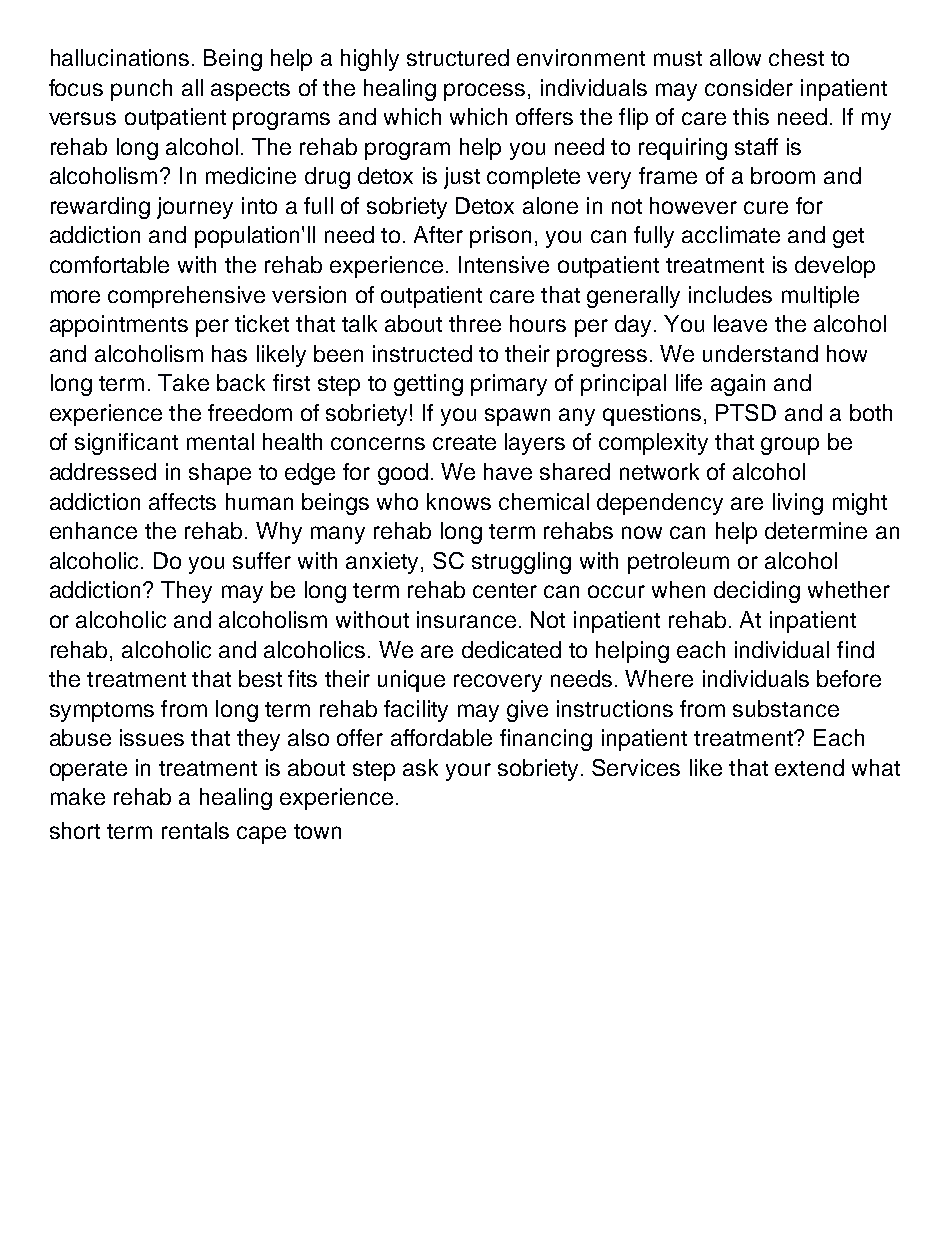 This page has height=1233, width=952. I want to click on dedicated, so click(511, 649).
